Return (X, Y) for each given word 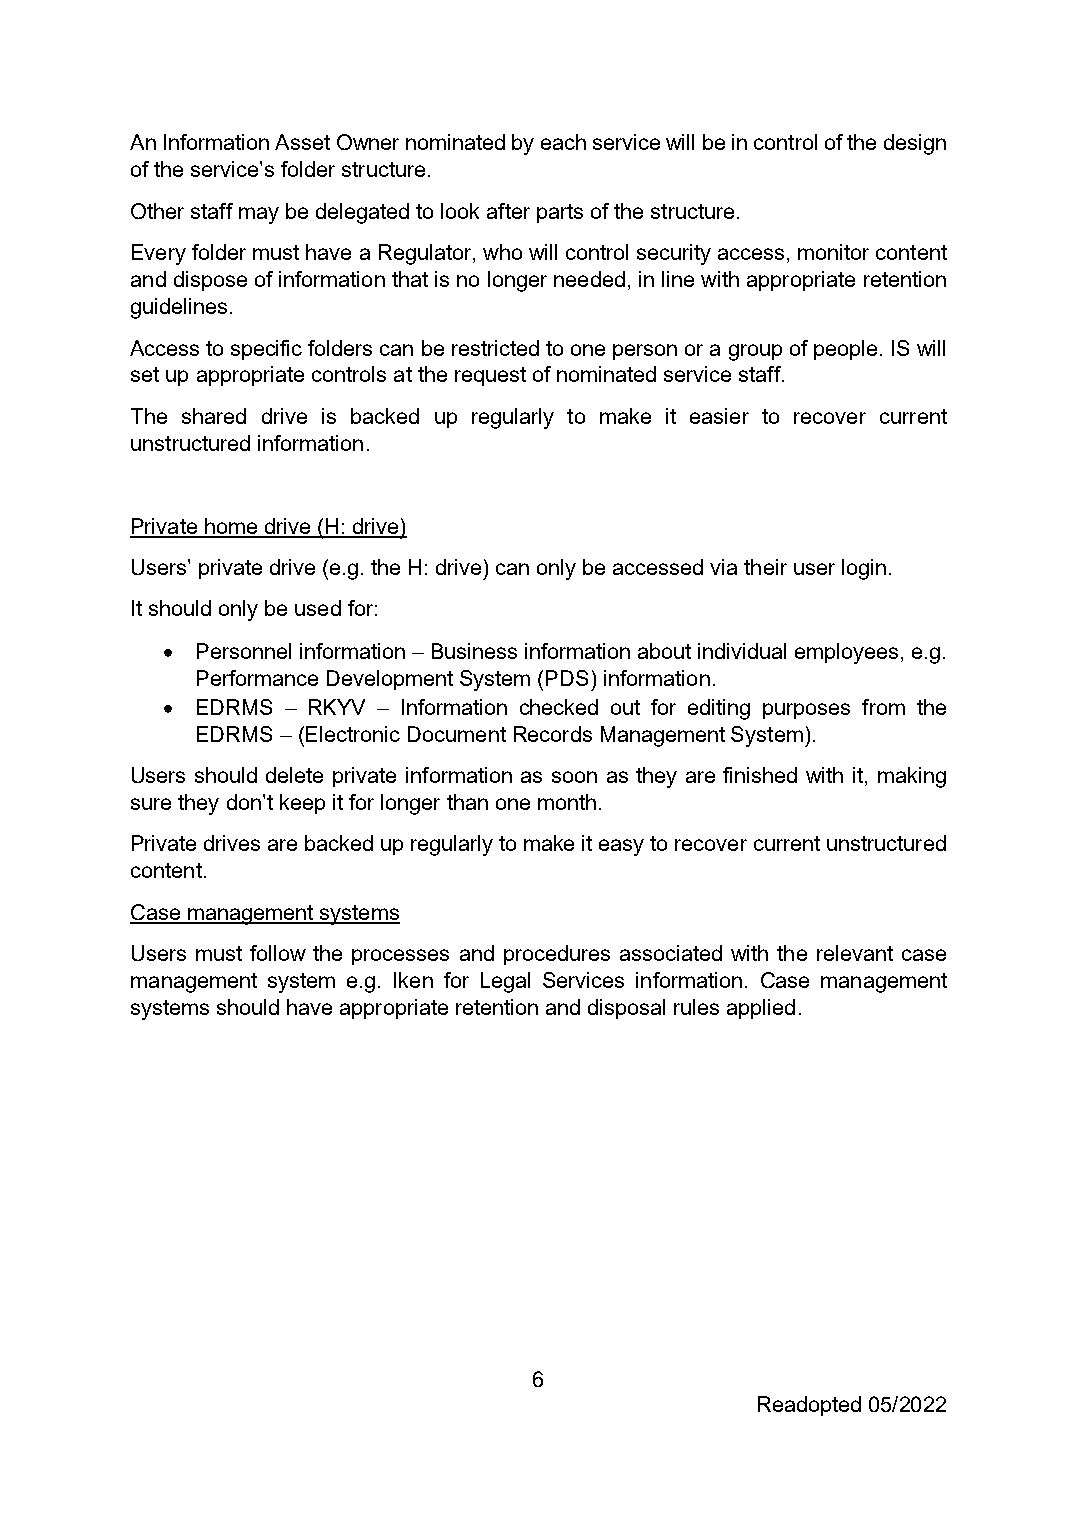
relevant (855, 953)
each (563, 142)
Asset (302, 142)
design (915, 144)
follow (278, 953)
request (490, 376)
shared (214, 416)
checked (559, 707)
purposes (806, 711)
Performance (257, 678)
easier (719, 416)
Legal (505, 982)
